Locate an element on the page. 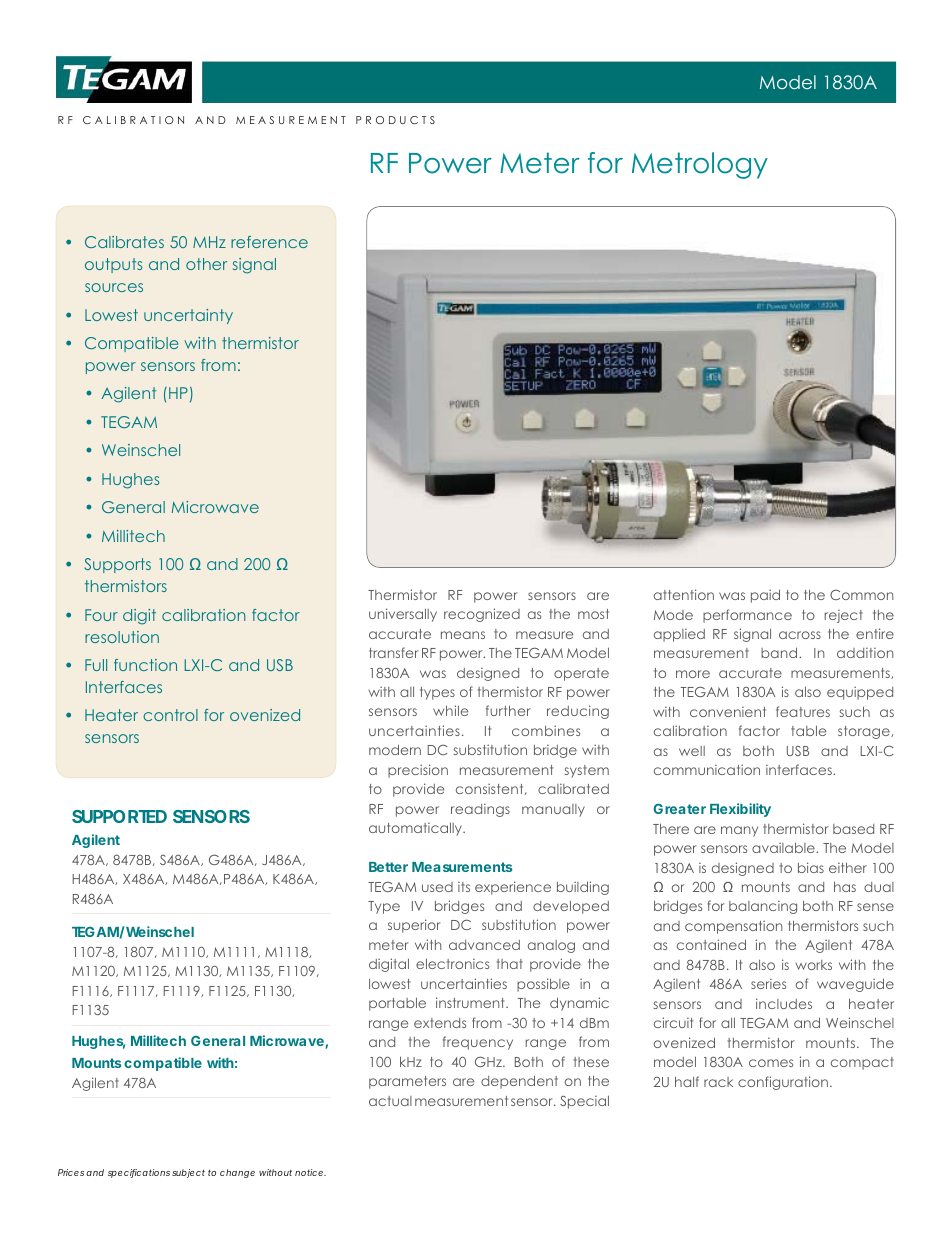  dependent is located at coordinates (519, 1082).
